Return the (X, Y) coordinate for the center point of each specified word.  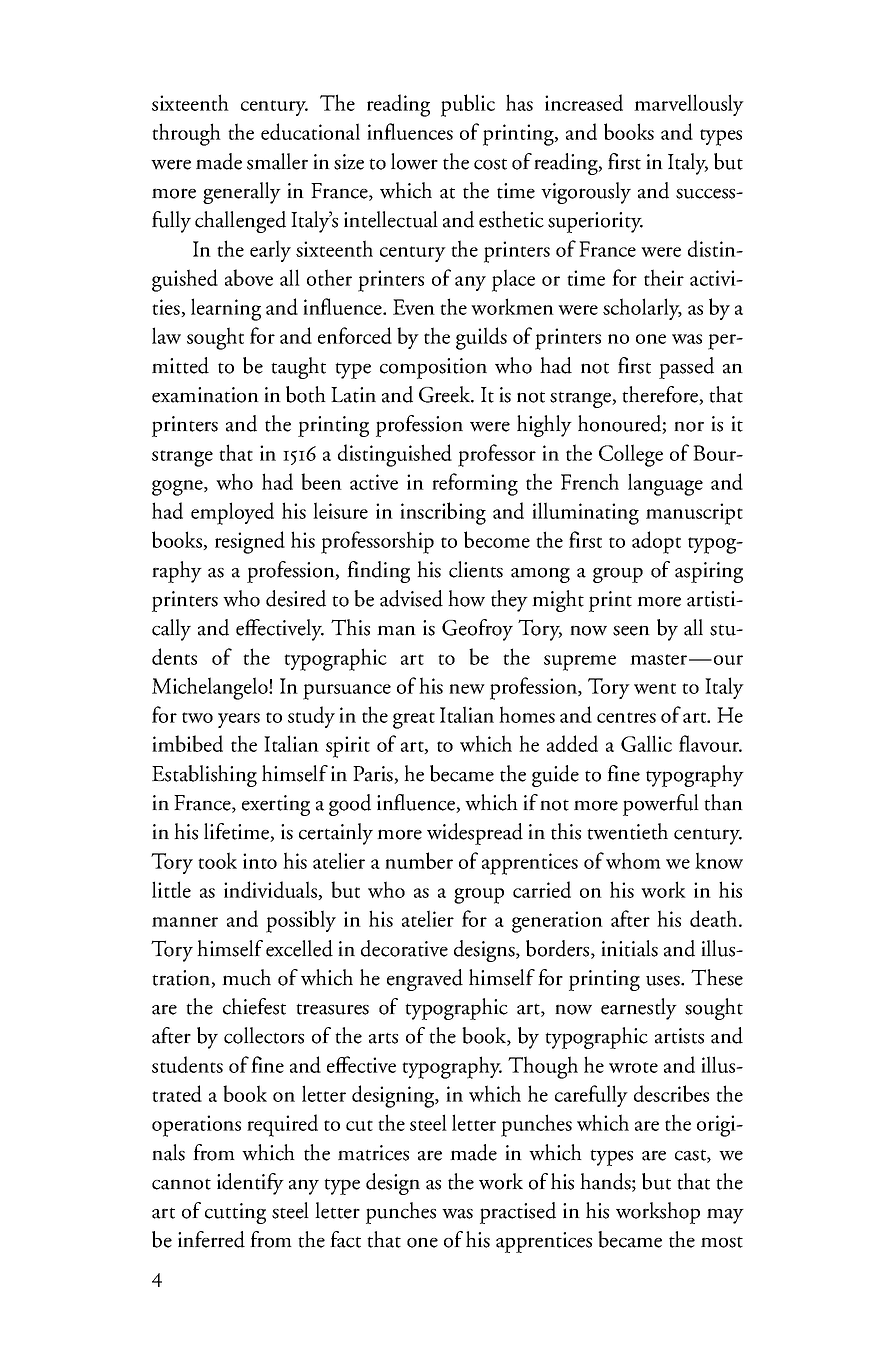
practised (518, 1213)
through (186, 134)
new (467, 689)
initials (629, 948)
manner (185, 922)
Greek (446, 394)
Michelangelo (211, 688)
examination (205, 395)
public (468, 105)
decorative (404, 948)
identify (250, 1184)
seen (631, 630)
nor (689, 426)
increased (584, 102)
